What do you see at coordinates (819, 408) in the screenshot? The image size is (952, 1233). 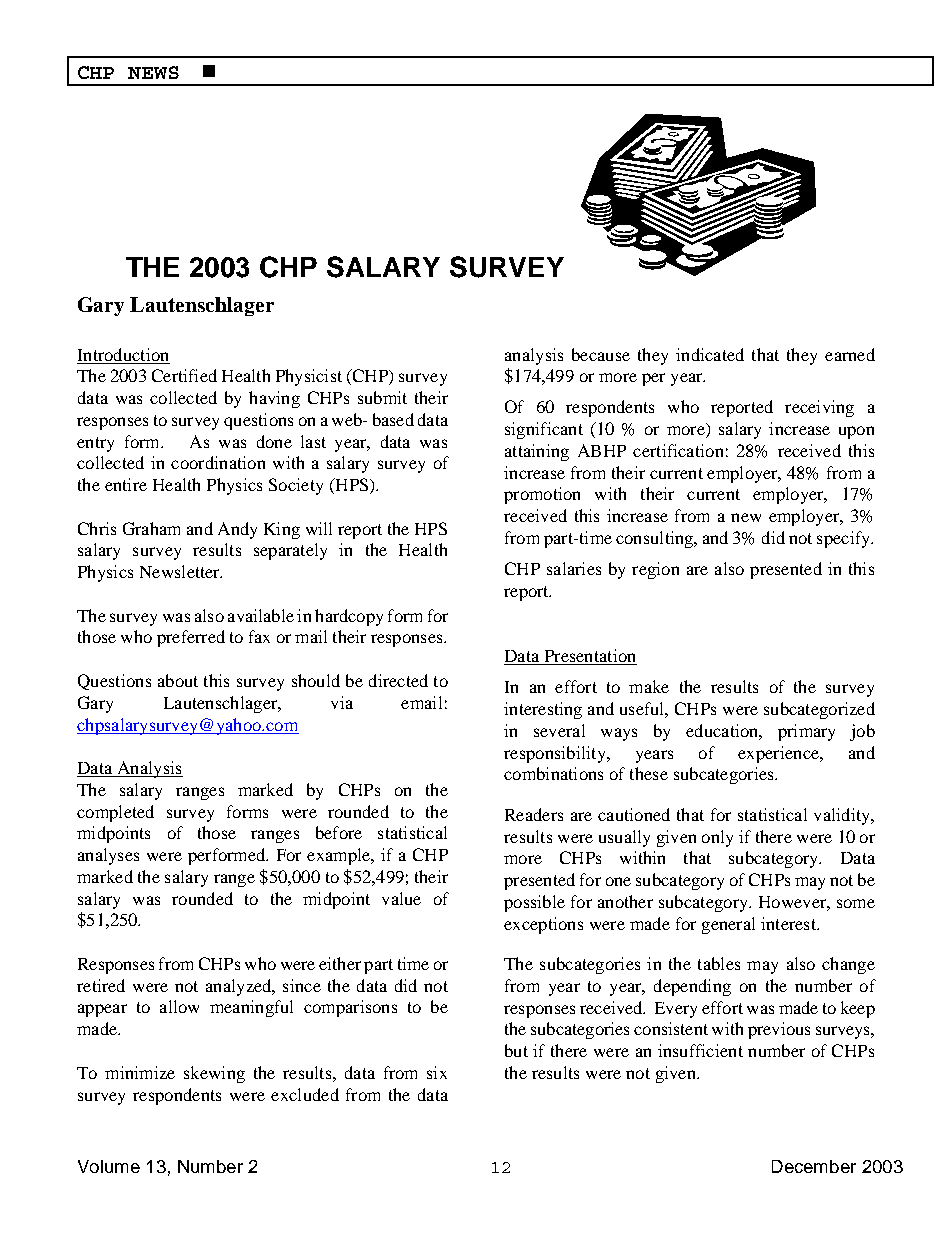 I see `receiving` at bounding box center [819, 408].
